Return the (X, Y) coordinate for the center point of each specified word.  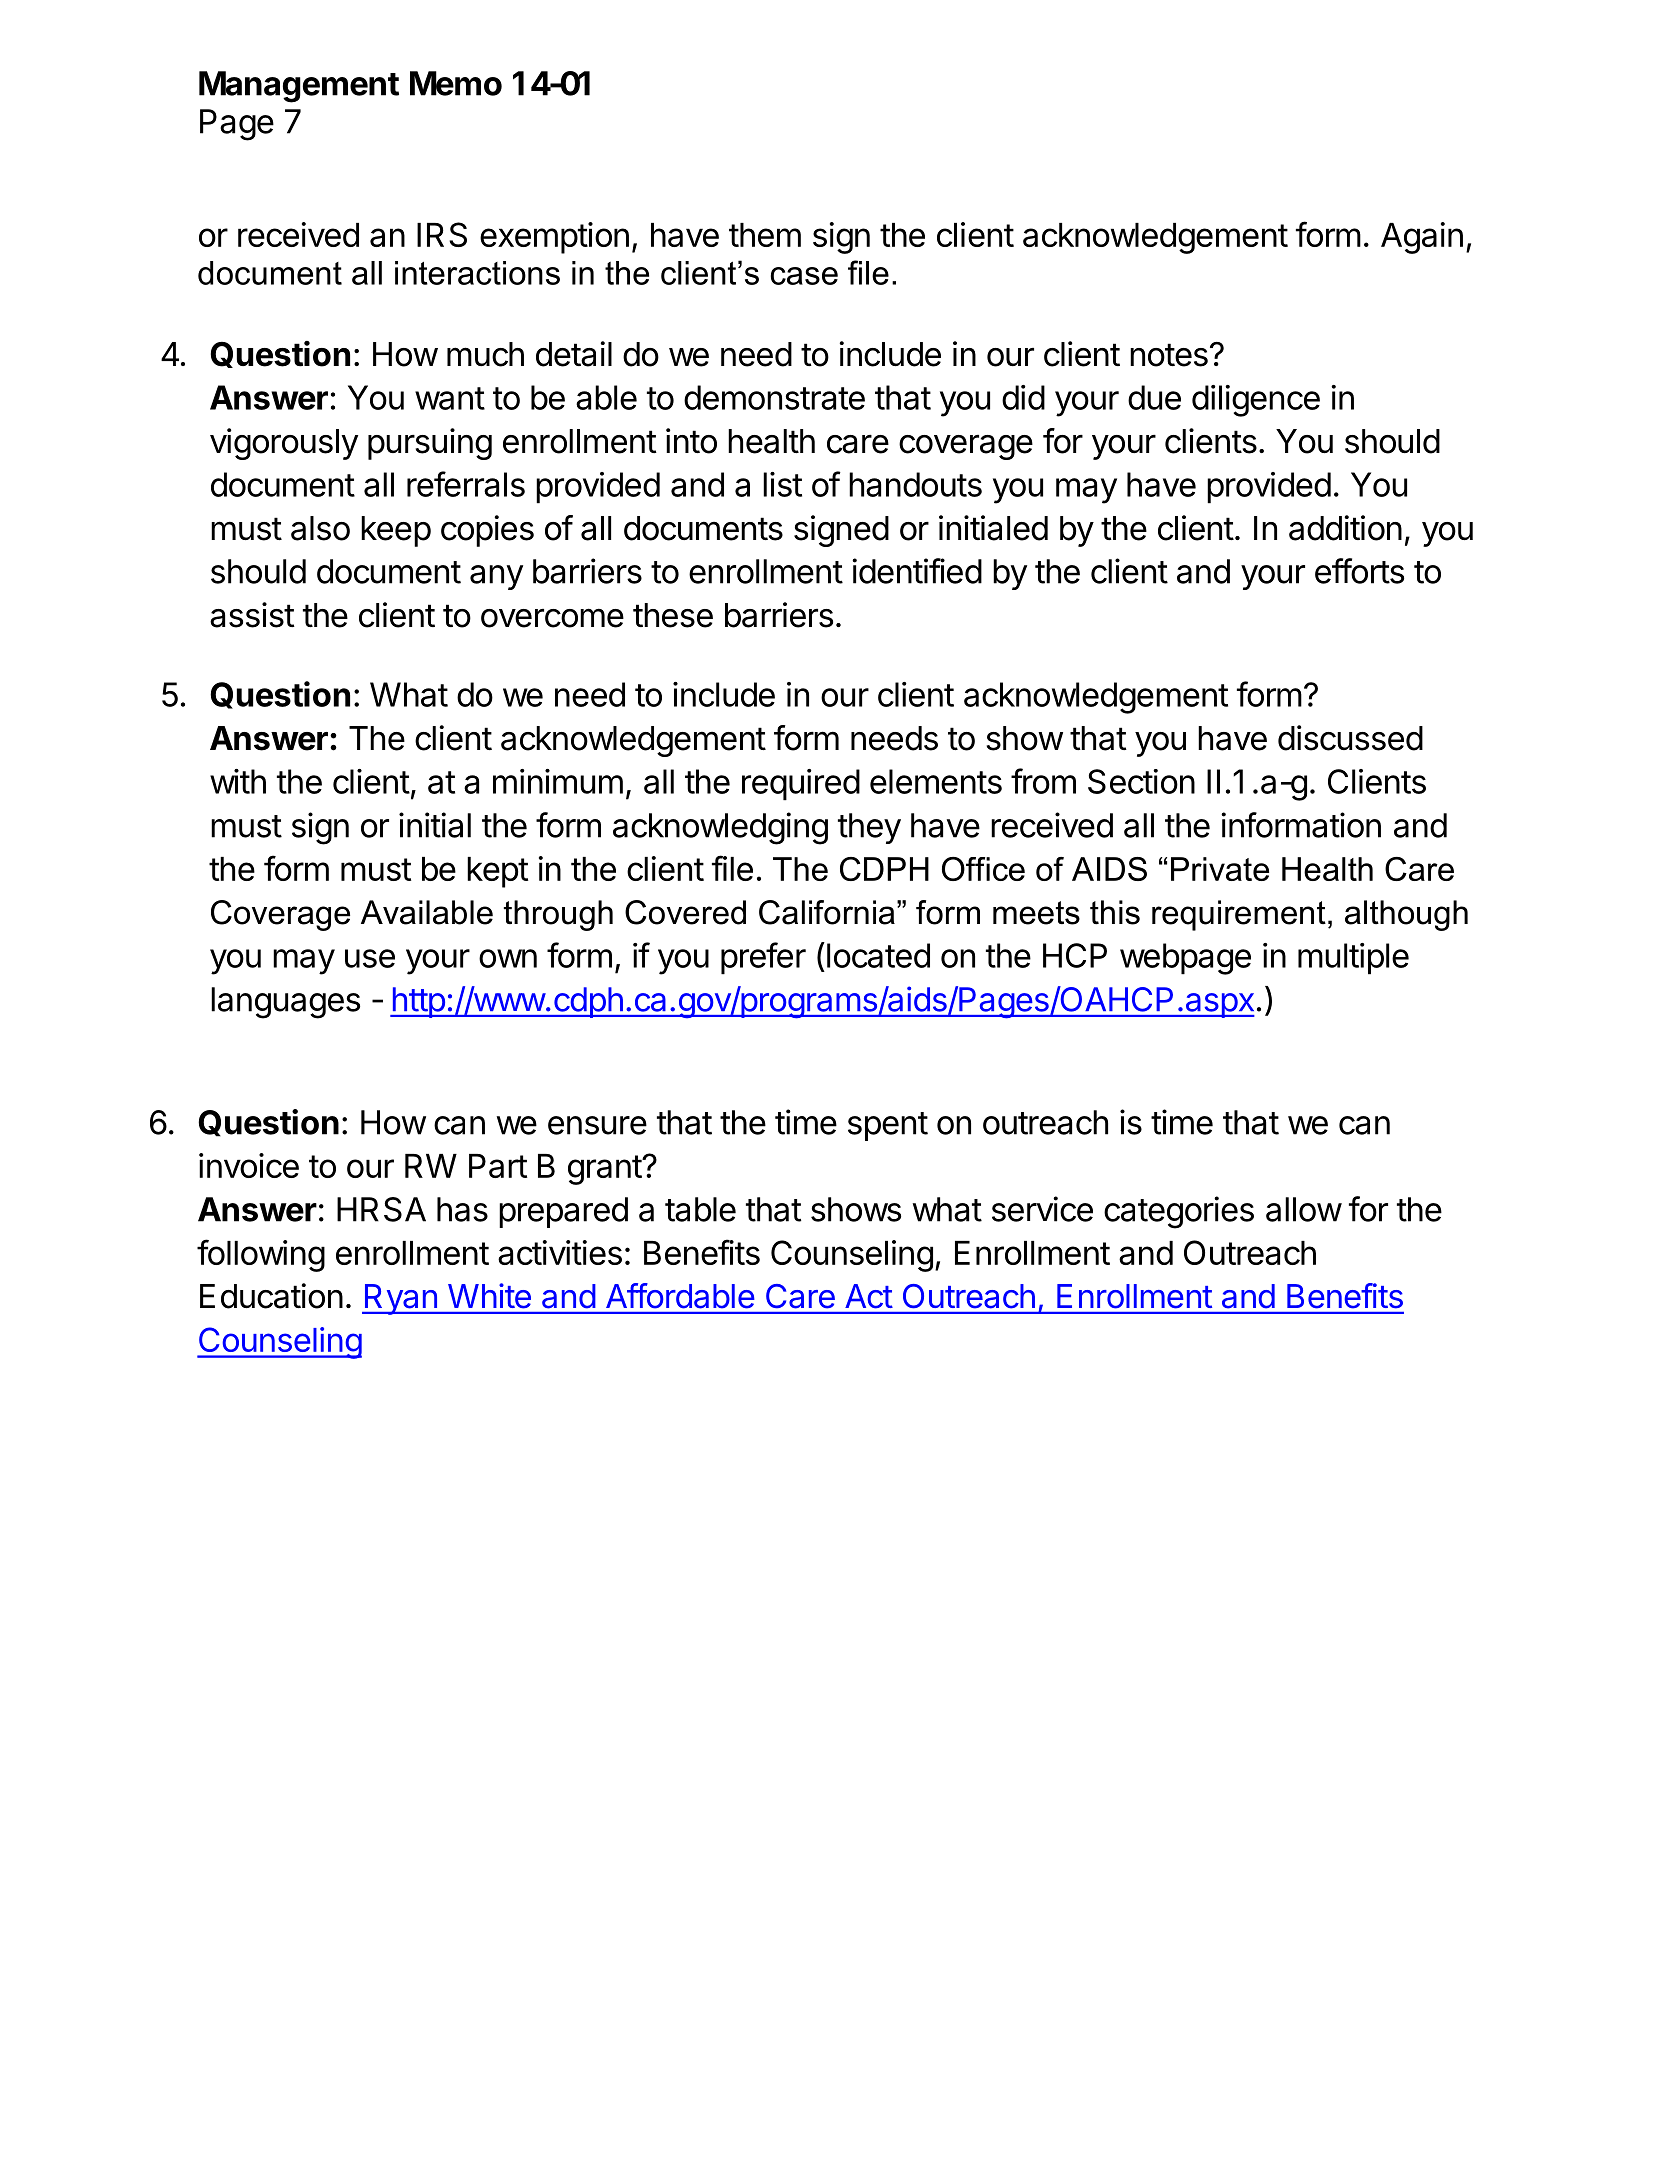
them (765, 235)
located (878, 955)
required (801, 785)
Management (299, 87)
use (370, 958)
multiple (1353, 959)
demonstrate (774, 397)
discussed (1350, 738)
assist (252, 615)
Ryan (401, 1299)
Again (1422, 238)
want (450, 398)
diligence (1256, 401)
